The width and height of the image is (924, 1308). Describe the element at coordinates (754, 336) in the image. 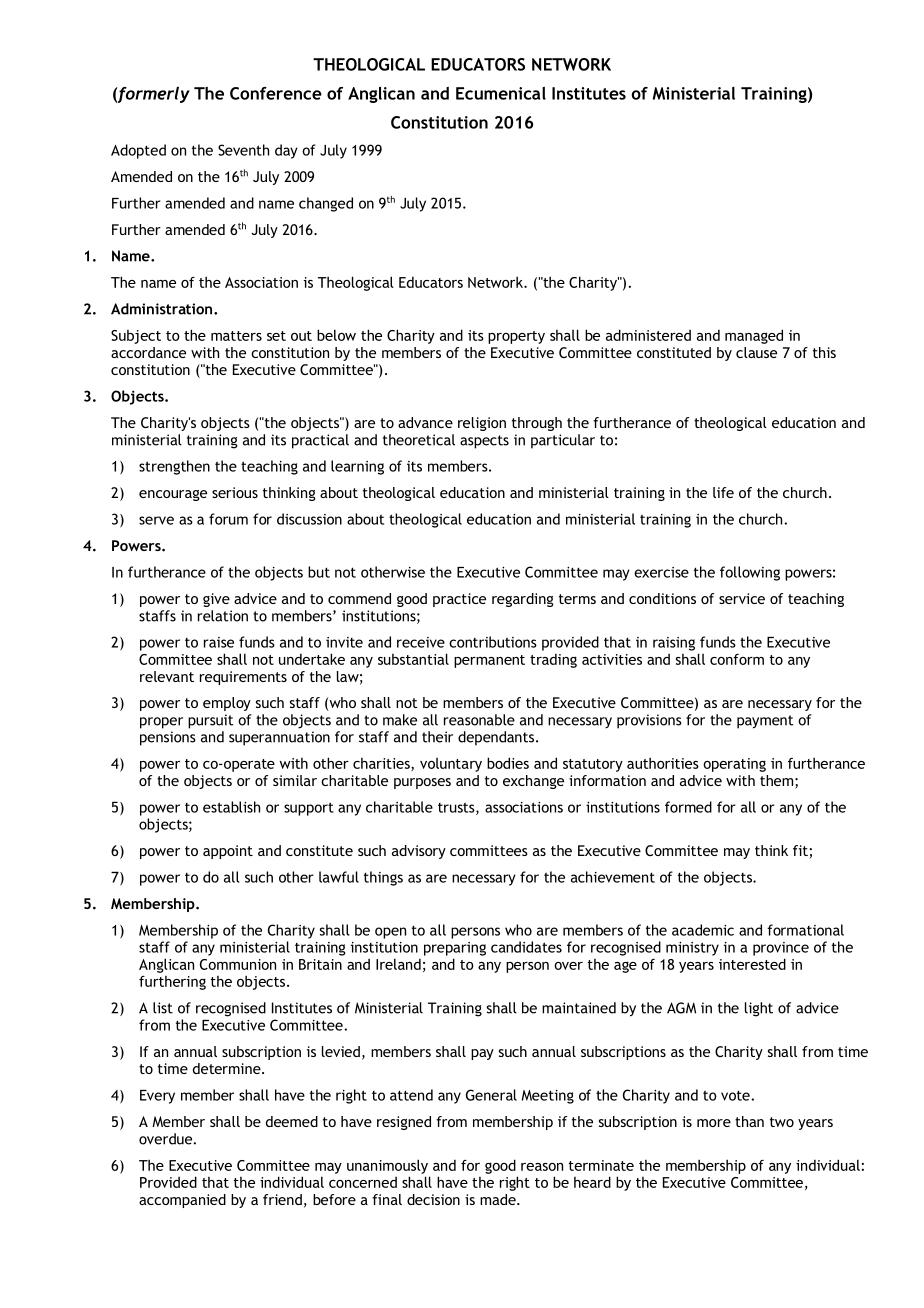

I see `managed` at that location.
